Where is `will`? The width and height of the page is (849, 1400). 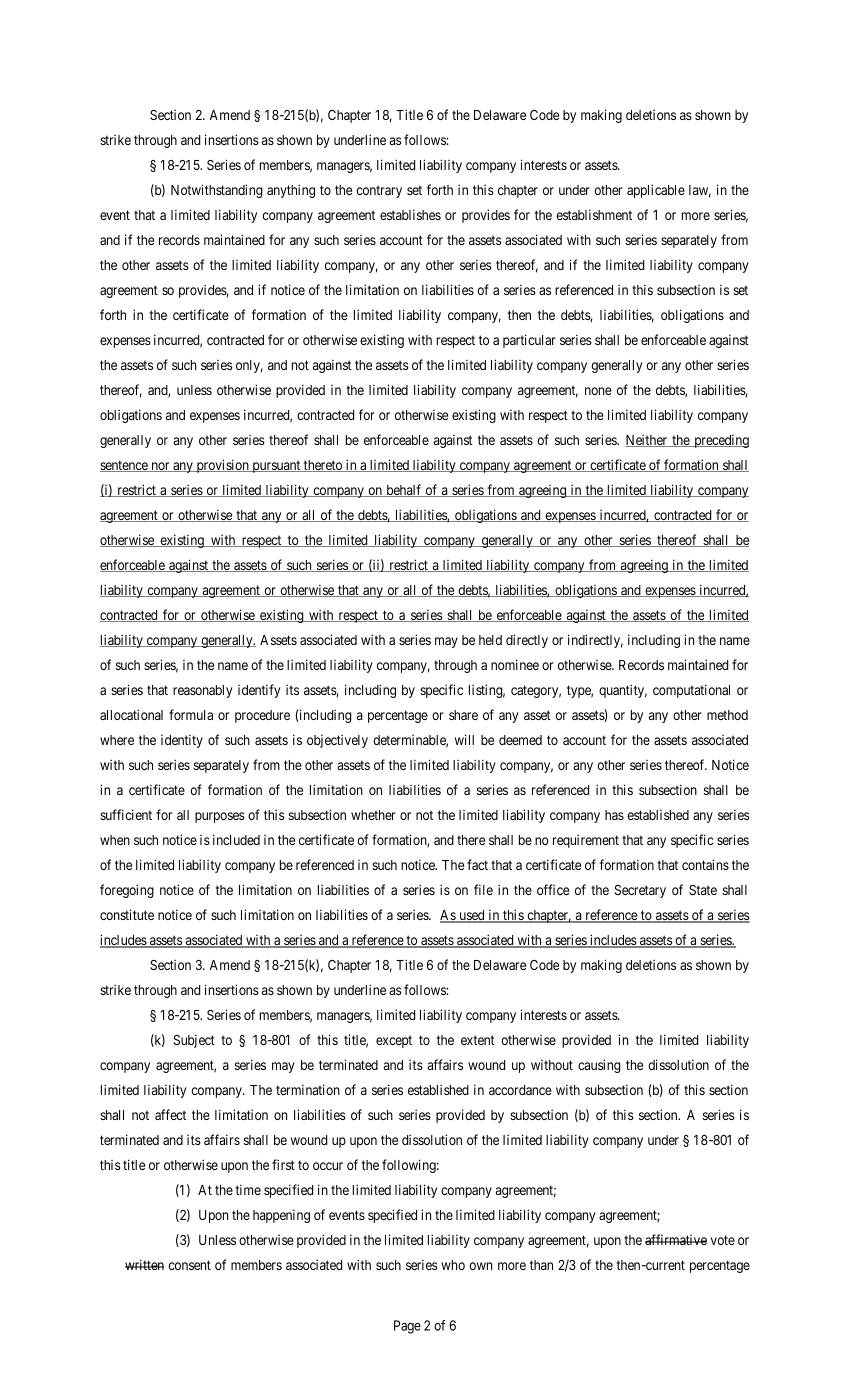 will is located at coordinates (464, 739).
